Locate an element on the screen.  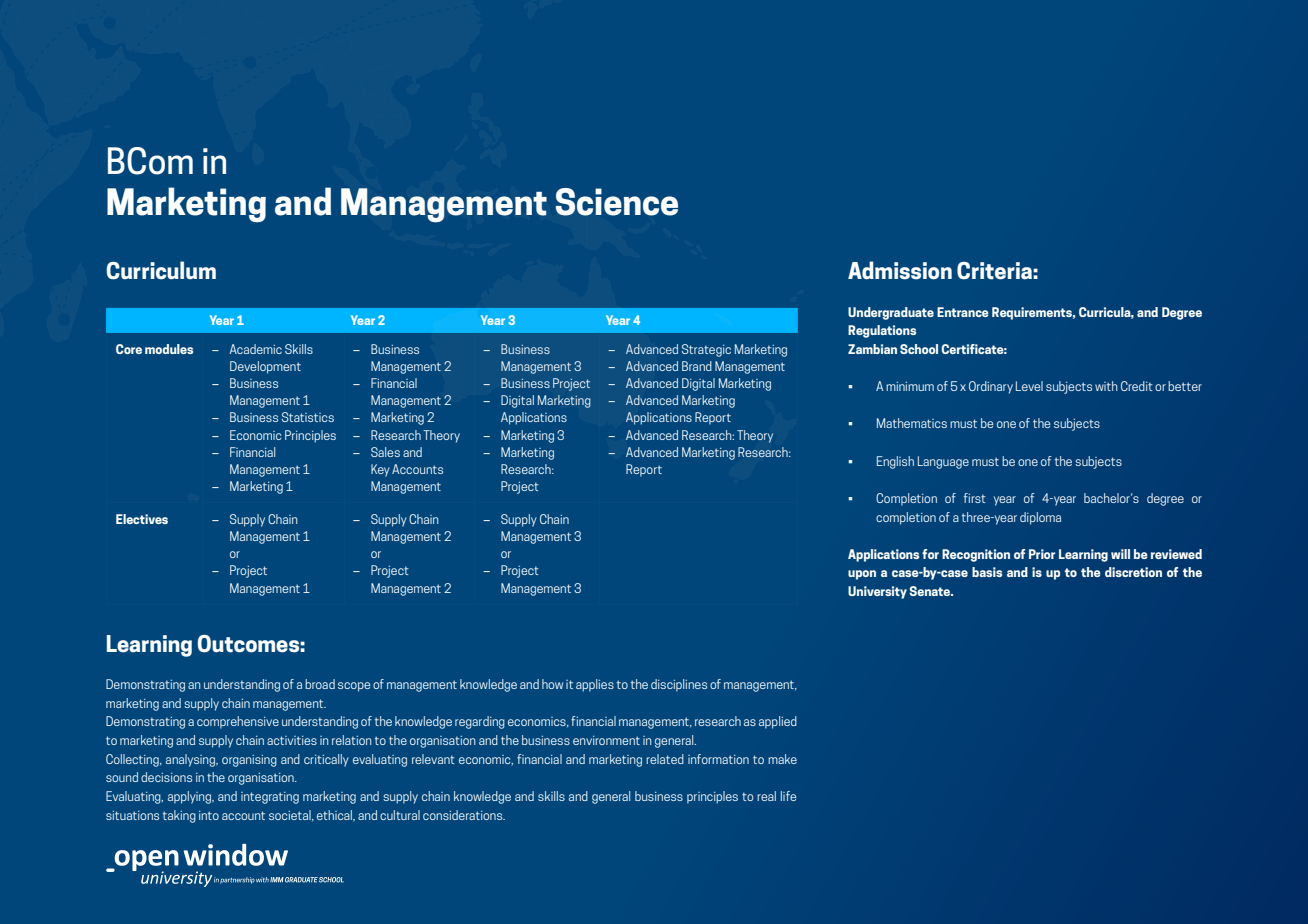
real is located at coordinates (766, 796).
